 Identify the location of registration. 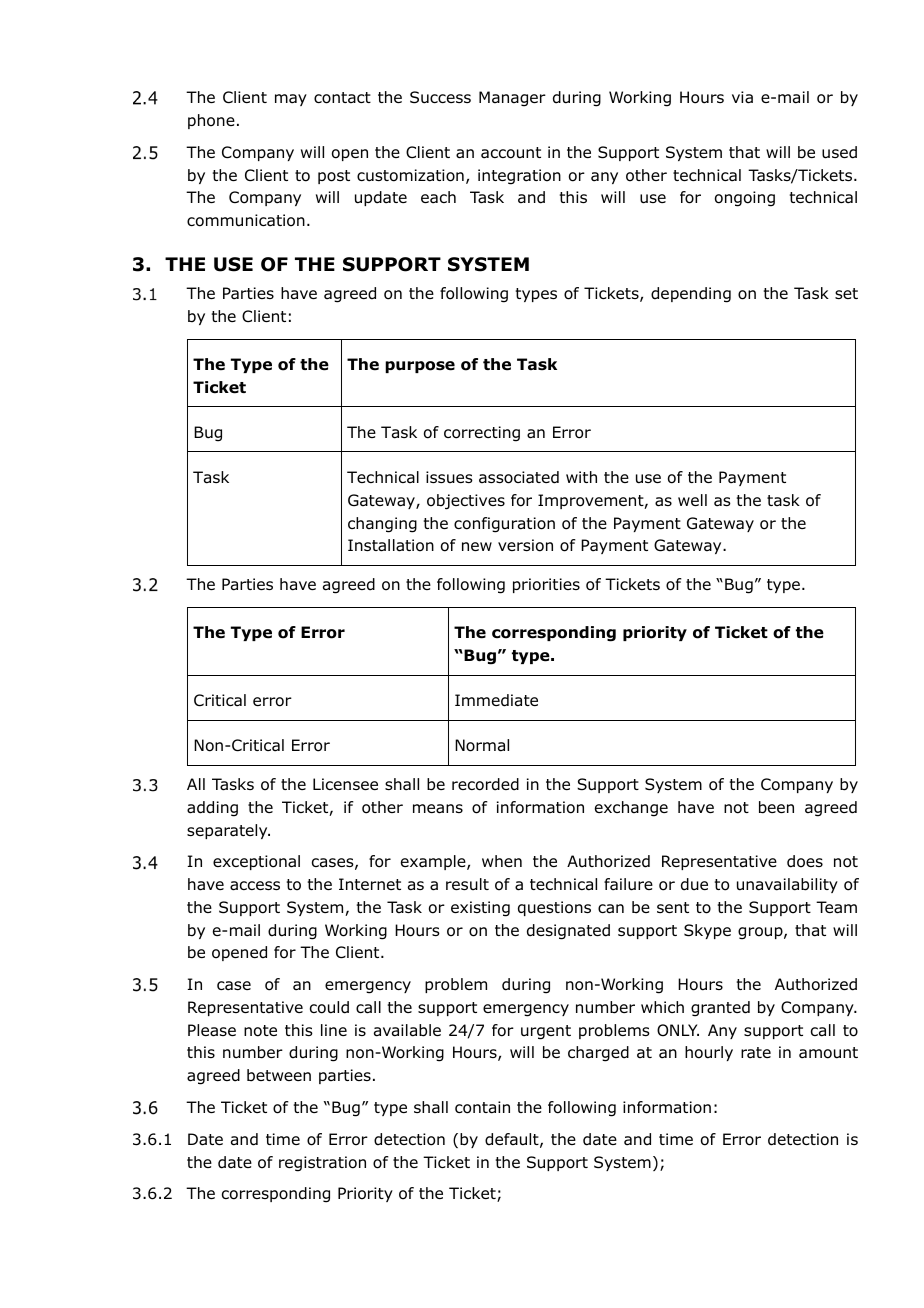
(322, 1164).
